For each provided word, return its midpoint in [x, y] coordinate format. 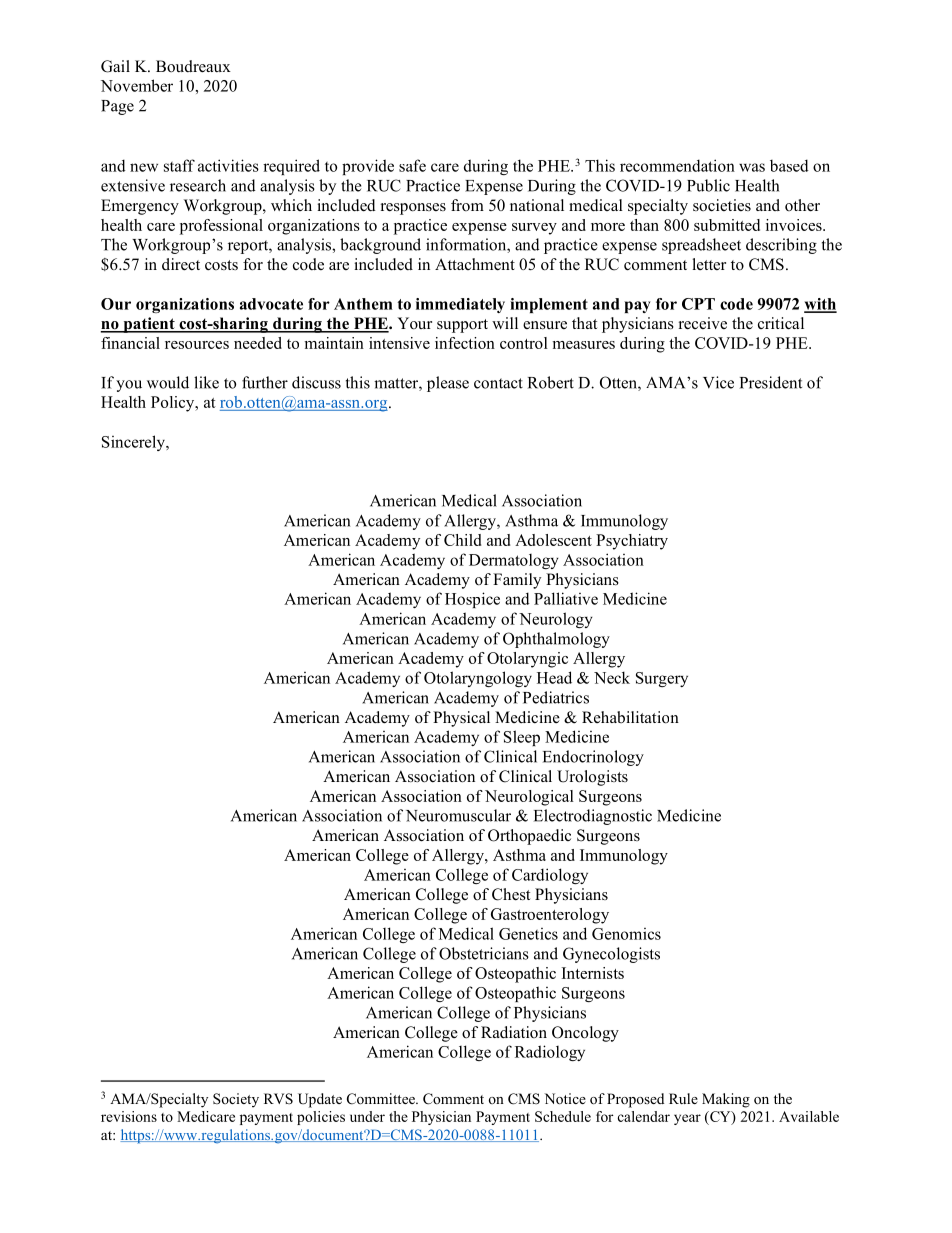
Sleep [522, 738]
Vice [718, 382]
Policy [174, 404]
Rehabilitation [630, 717]
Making [726, 1100]
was [752, 167]
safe [412, 165]
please [448, 384]
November [137, 85]
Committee [382, 1099]
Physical [461, 719]
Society [236, 1100]
